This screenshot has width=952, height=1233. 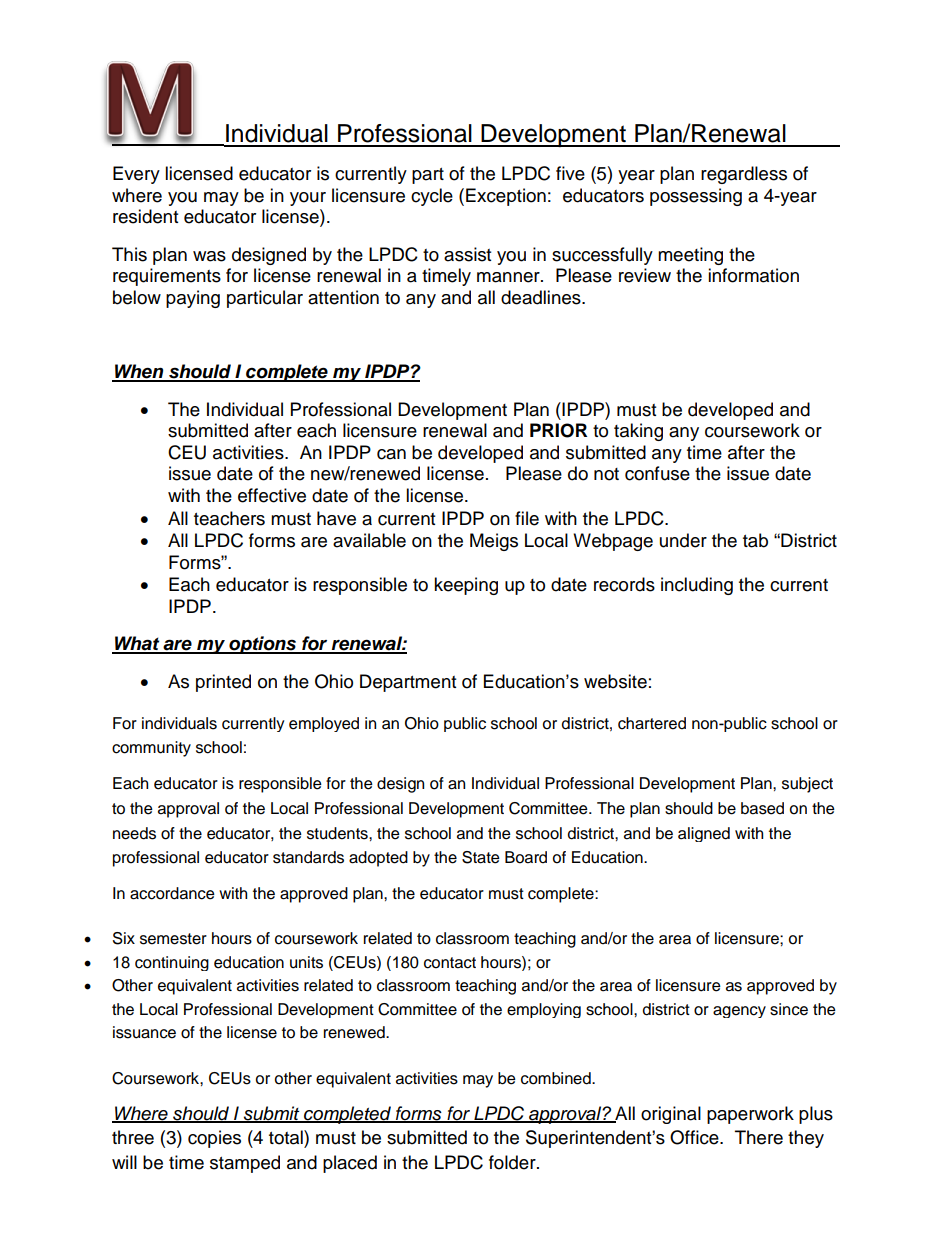 I want to click on copies, so click(x=214, y=1139).
